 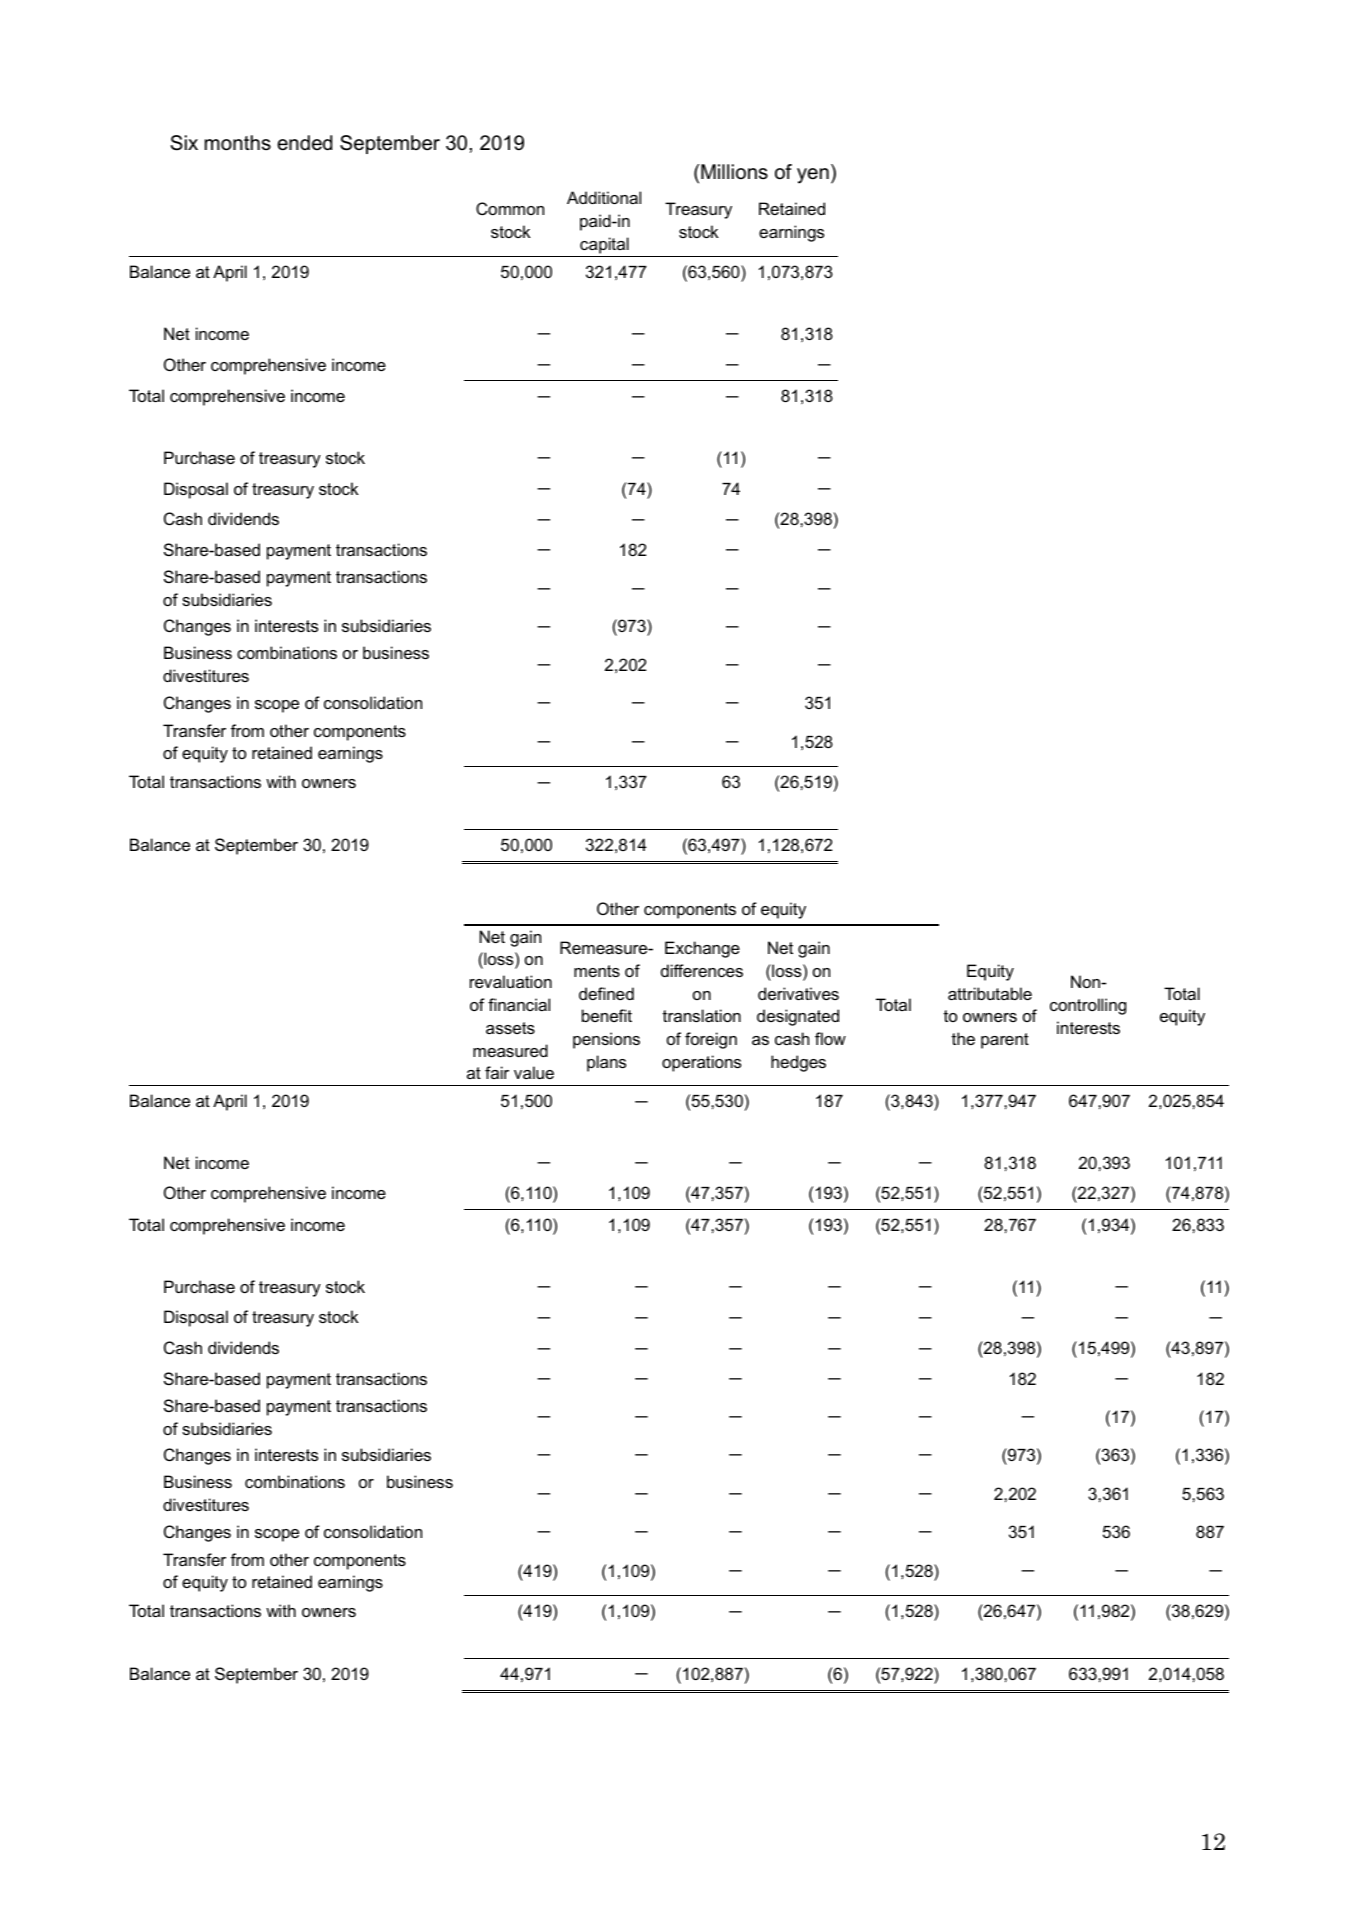 I want to click on Exchange, so click(x=702, y=949).
